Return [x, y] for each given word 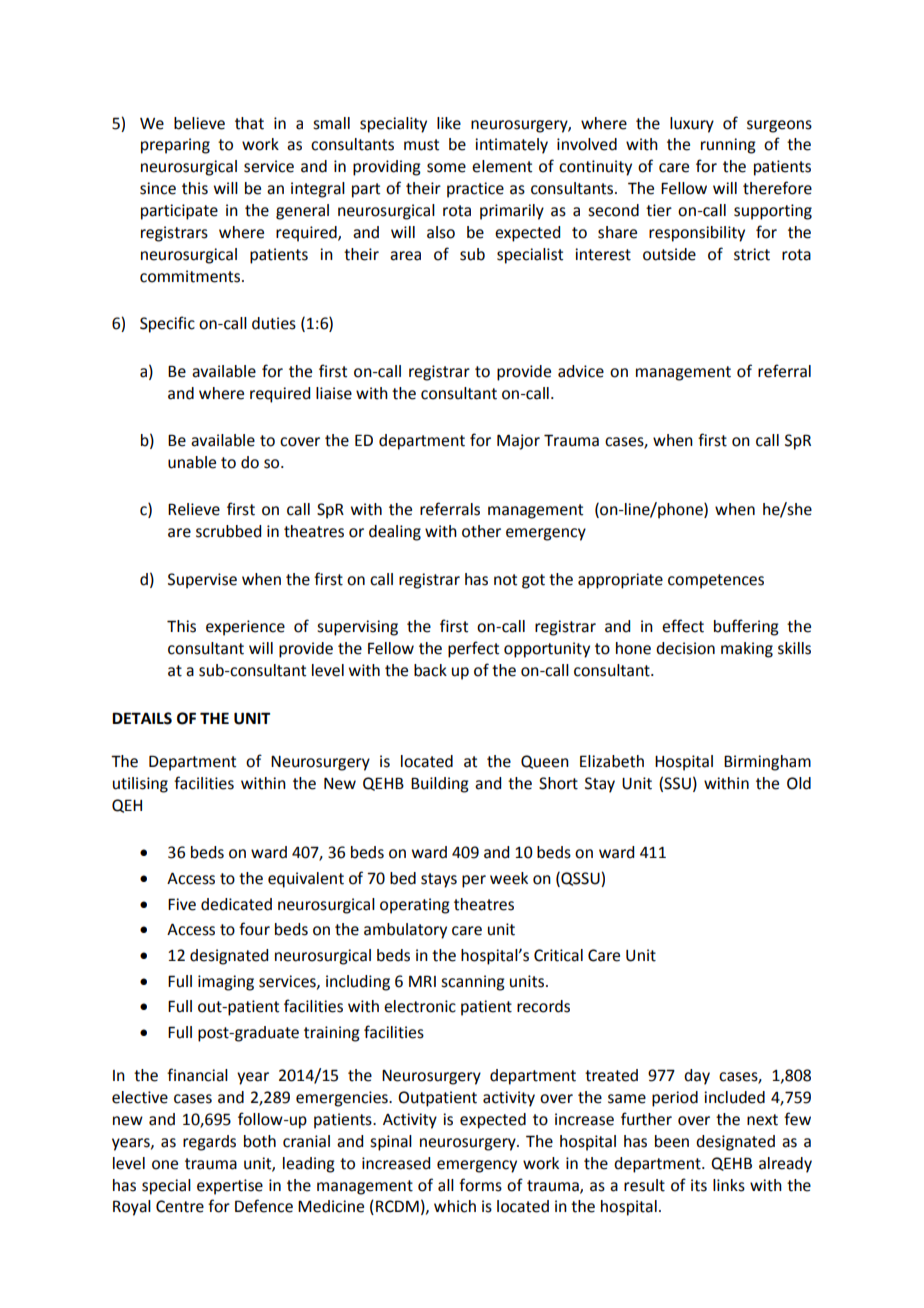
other [481, 531]
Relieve [194, 509]
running [728, 146]
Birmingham [767, 763]
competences [716, 581]
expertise [230, 1187]
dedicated [236, 904]
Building [440, 785]
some [446, 168]
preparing [175, 146]
